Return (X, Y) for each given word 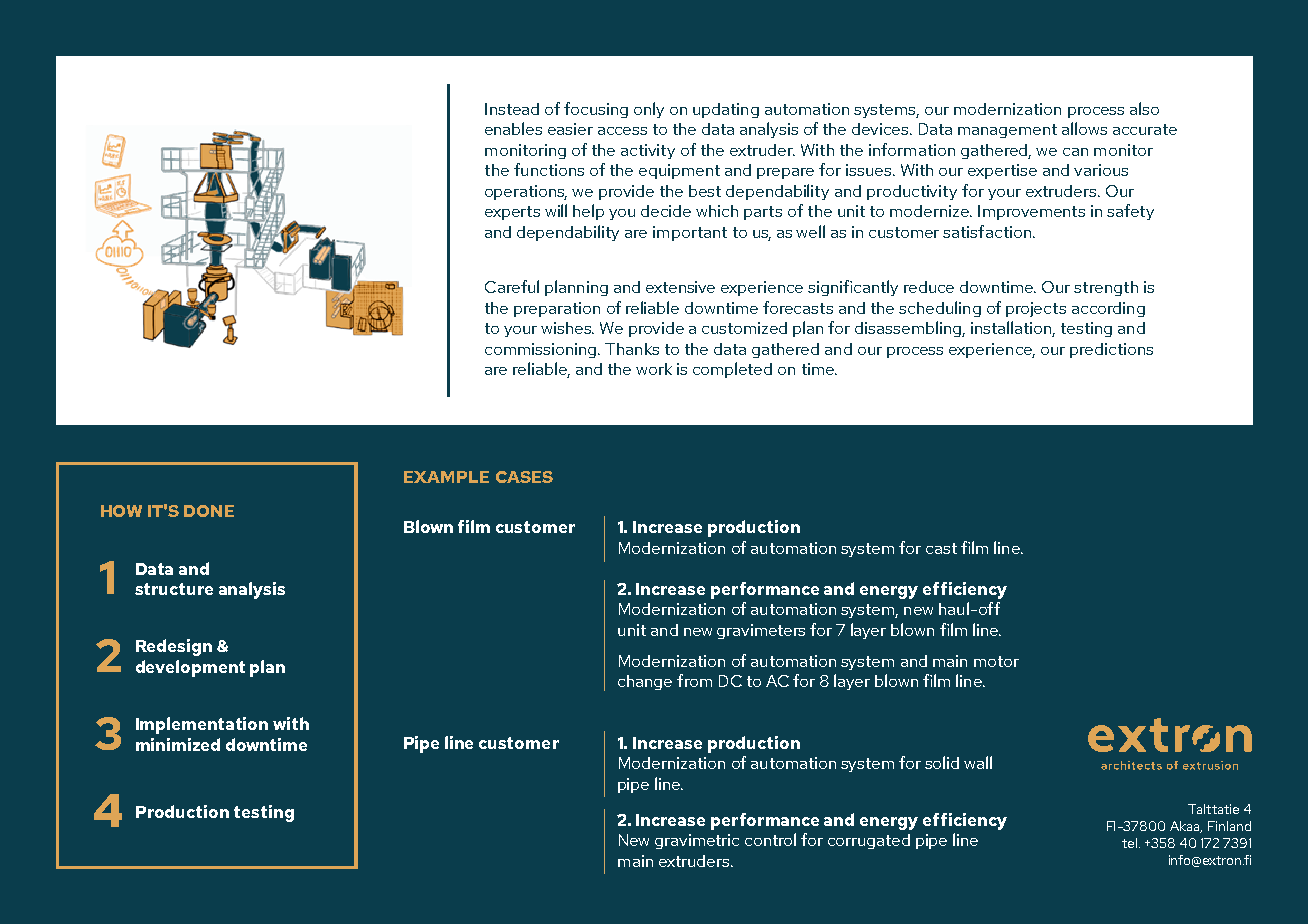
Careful (512, 286)
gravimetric (697, 841)
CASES (524, 477)
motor (996, 661)
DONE (209, 511)
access (622, 131)
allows (1084, 128)
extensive (680, 287)
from (694, 680)
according (1108, 309)
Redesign (174, 647)
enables (513, 128)
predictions (1111, 350)
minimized (178, 744)
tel (1129, 843)
